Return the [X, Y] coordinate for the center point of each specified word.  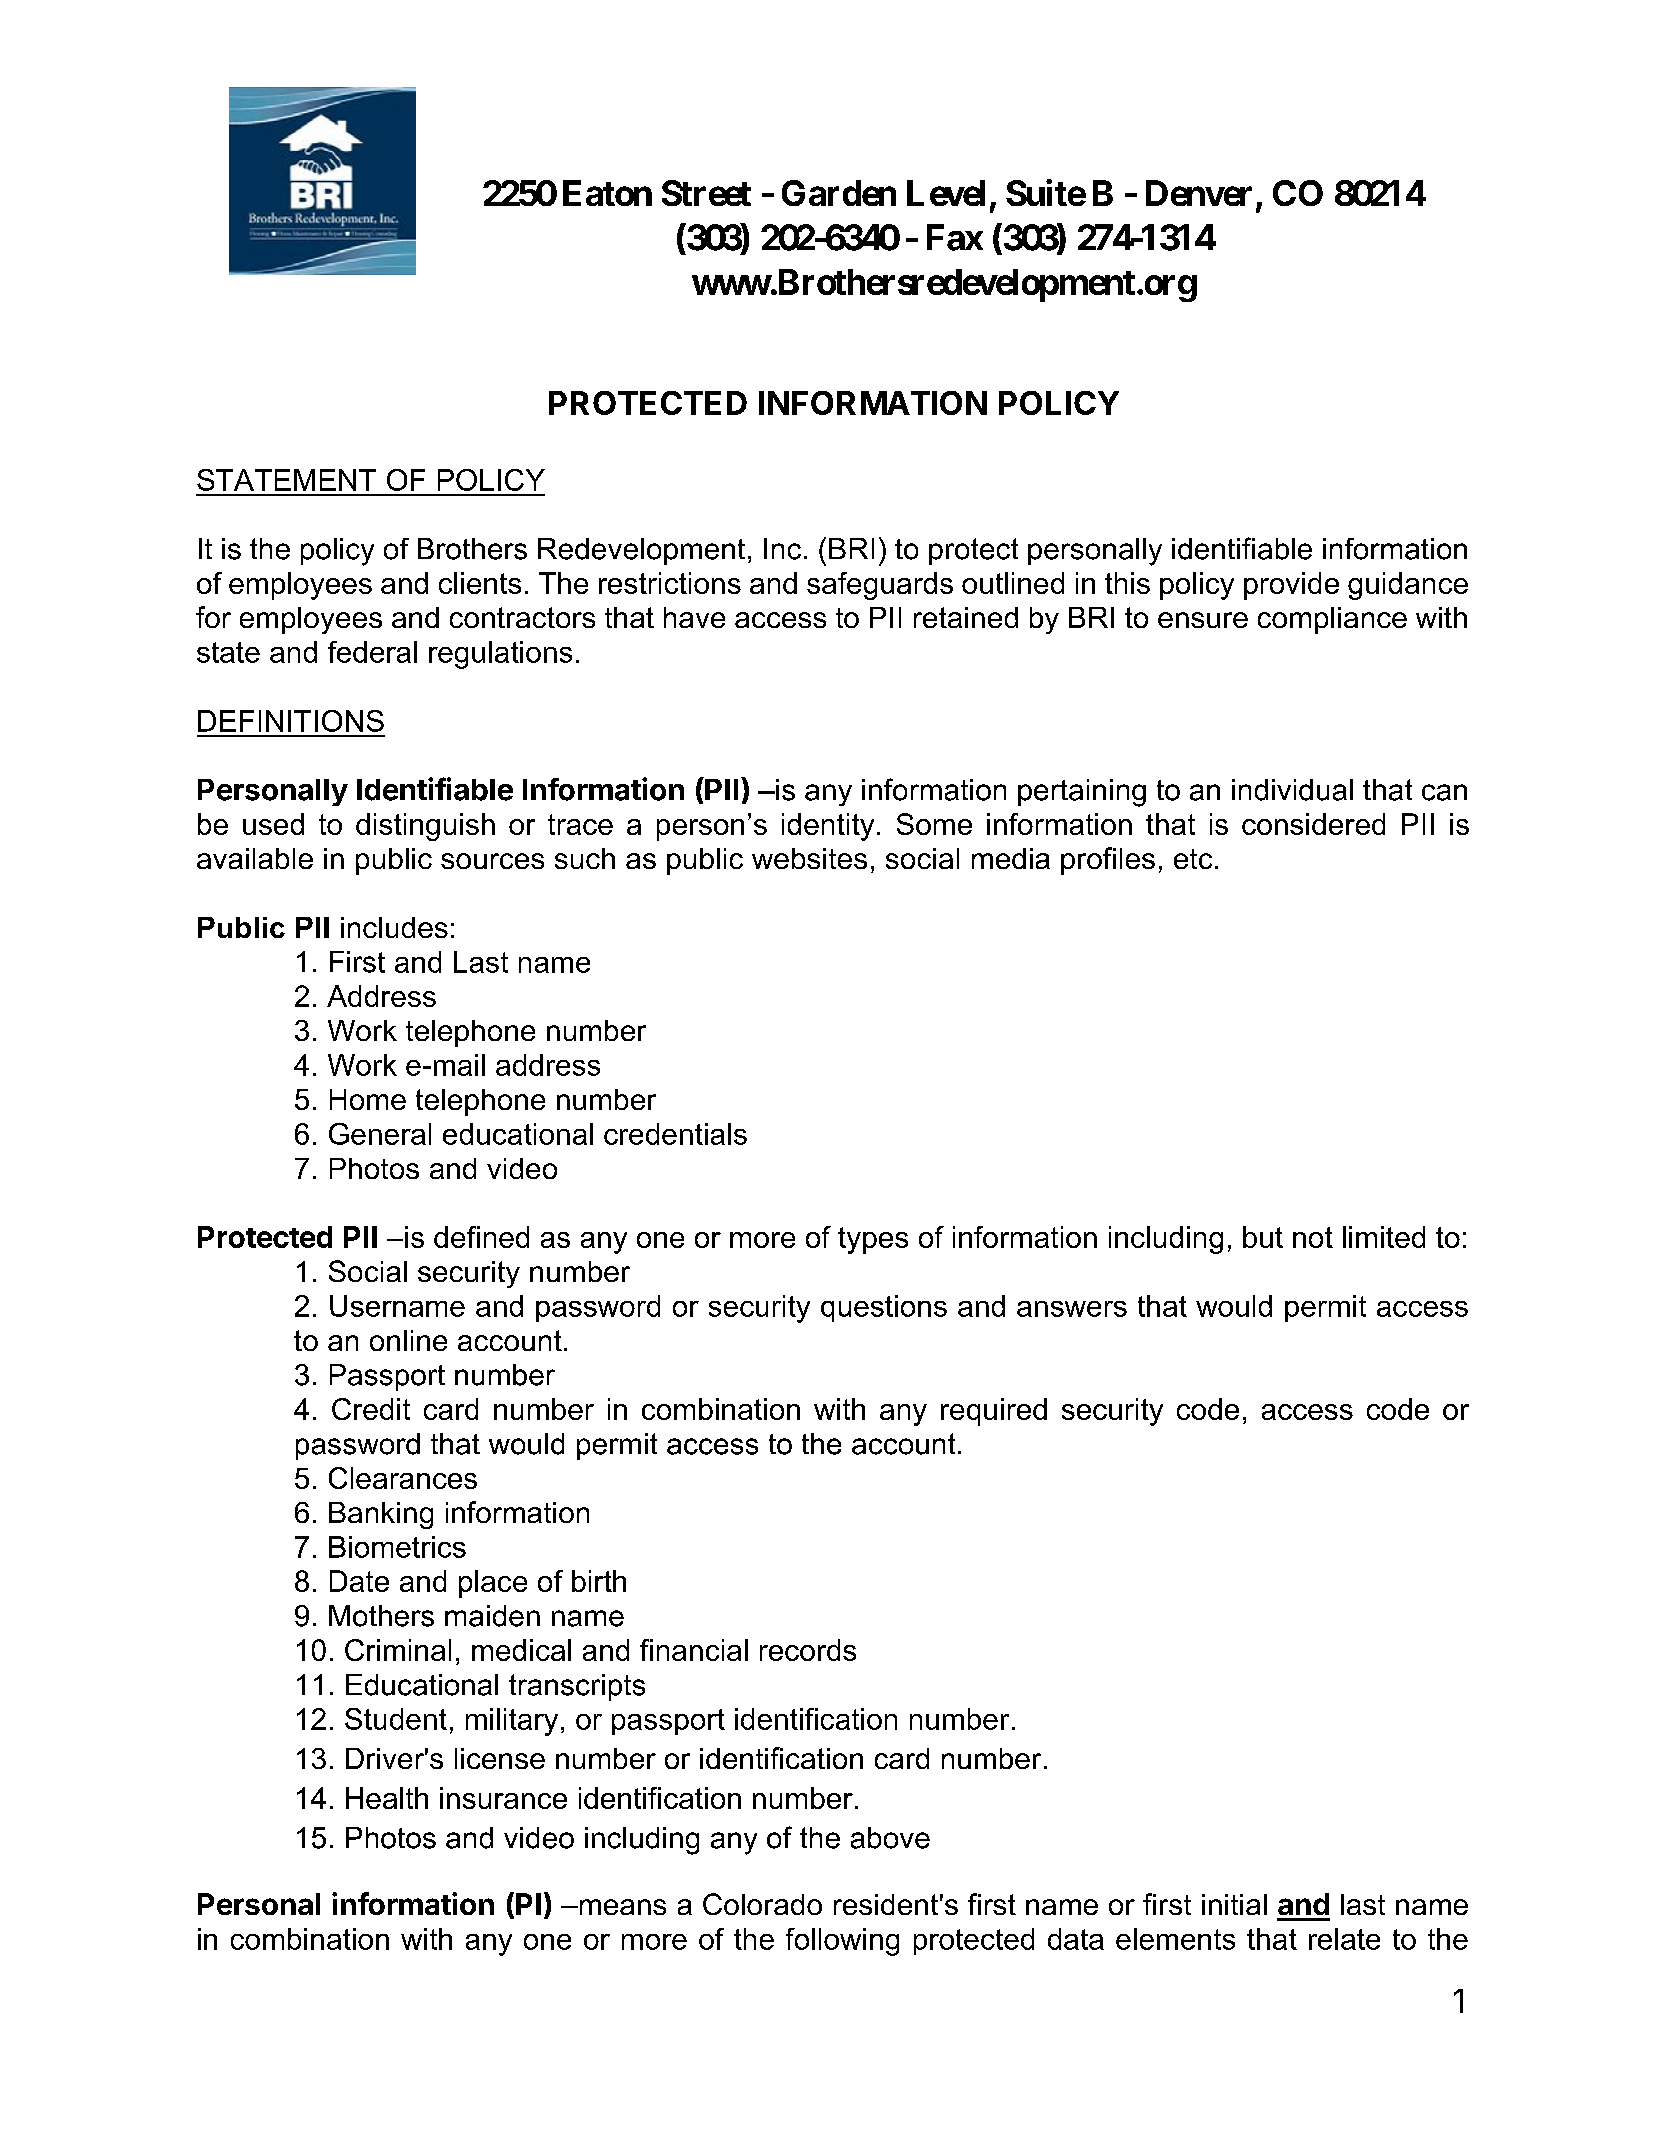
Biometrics [397, 1547]
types [873, 1240]
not [1313, 1237]
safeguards [880, 586]
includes [394, 927]
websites [809, 858]
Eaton [607, 193]
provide [1291, 586]
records [808, 1650]
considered [1313, 824]
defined [481, 1237]
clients [480, 583]
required [994, 1412]
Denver [1199, 193]
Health [387, 1798]
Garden [839, 193]
